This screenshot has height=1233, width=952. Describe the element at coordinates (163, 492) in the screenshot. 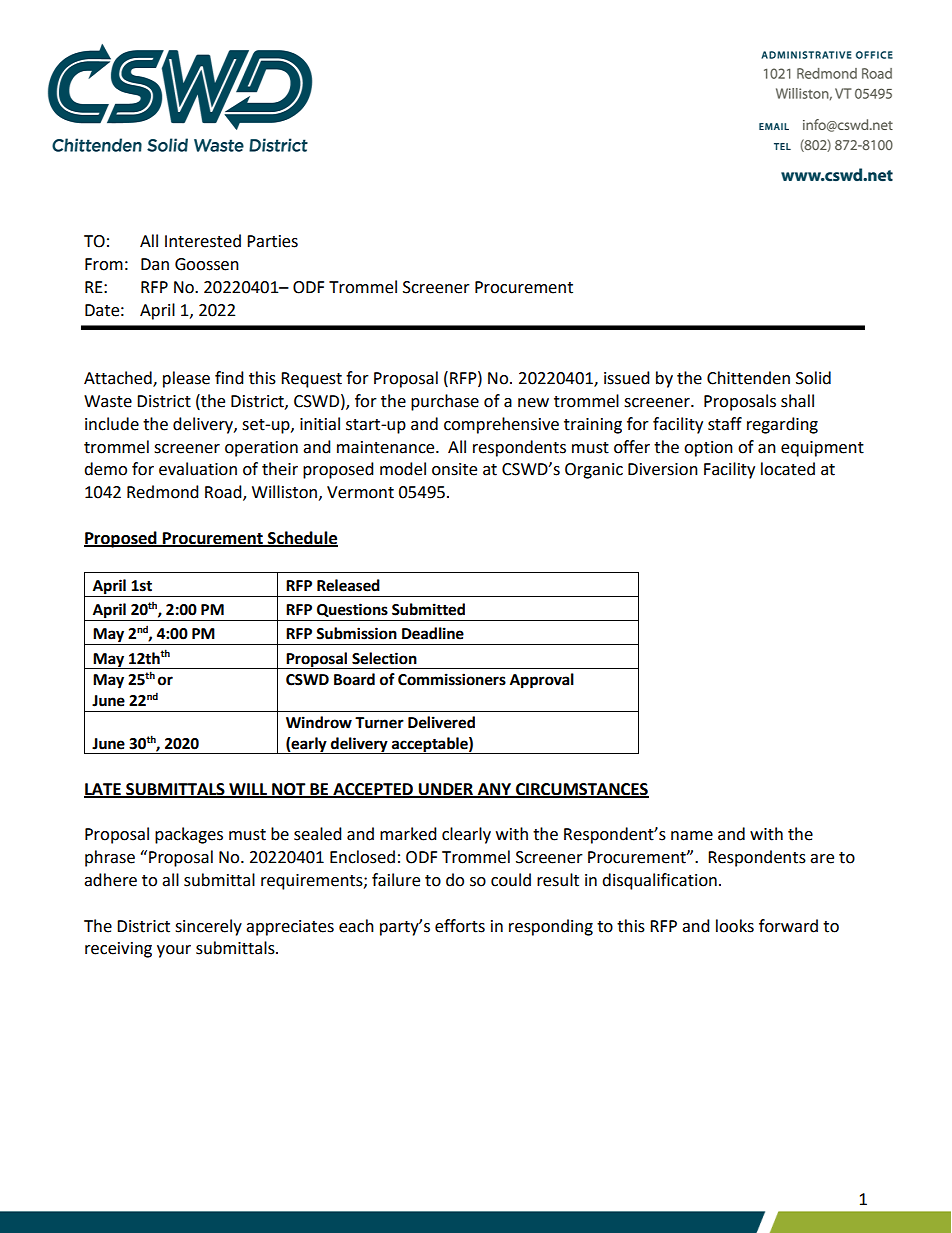

I see `Redmond` at that location.
